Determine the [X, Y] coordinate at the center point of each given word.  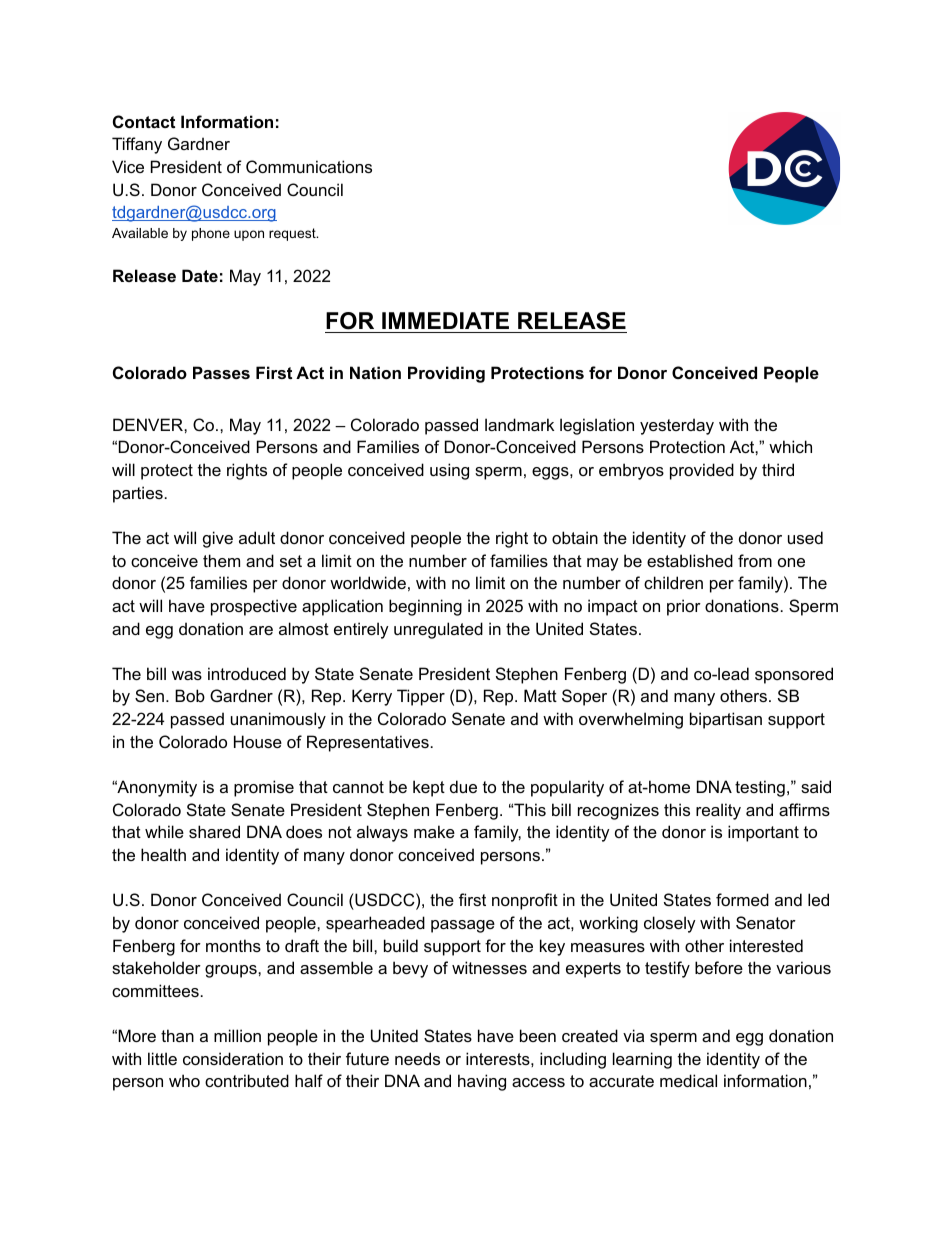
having [482, 1082]
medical [688, 1080]
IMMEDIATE [445, 320]
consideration [233, 1058]
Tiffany [137, 145]
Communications [309, 166]
